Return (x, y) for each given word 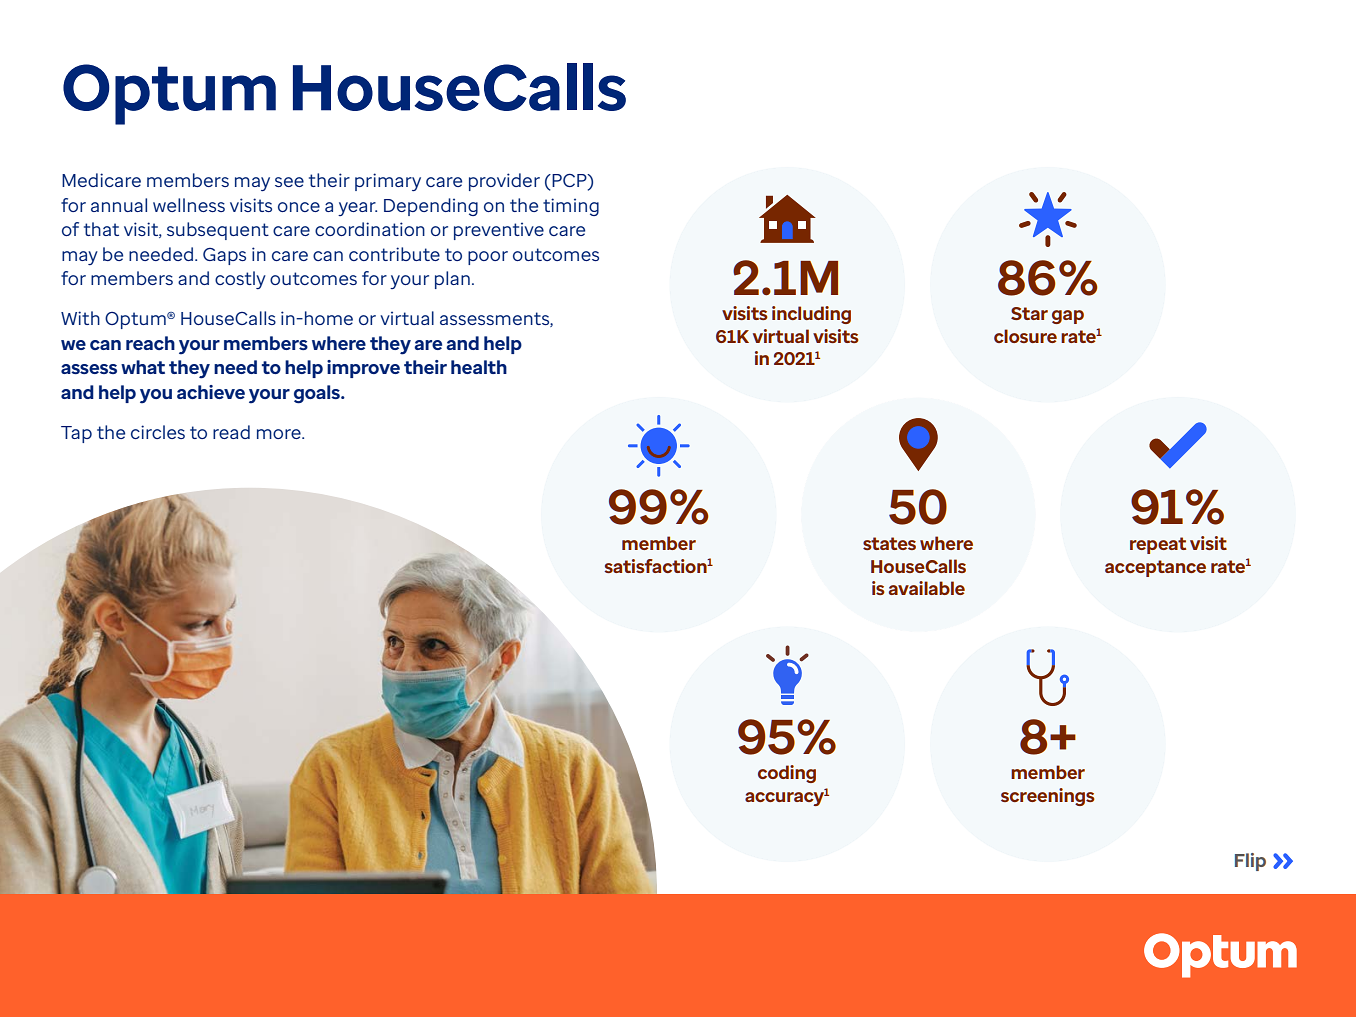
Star (1029, 313)
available (927, 588)
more (280, 434)
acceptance (1155, 568)
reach (150, 343)
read (231, 432)
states (889, 543)
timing (571, 207)
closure (1025, 336)
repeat (1158, 545)
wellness (189, 205)
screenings (1048, 797)
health (479, 367)
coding (787, 774)
